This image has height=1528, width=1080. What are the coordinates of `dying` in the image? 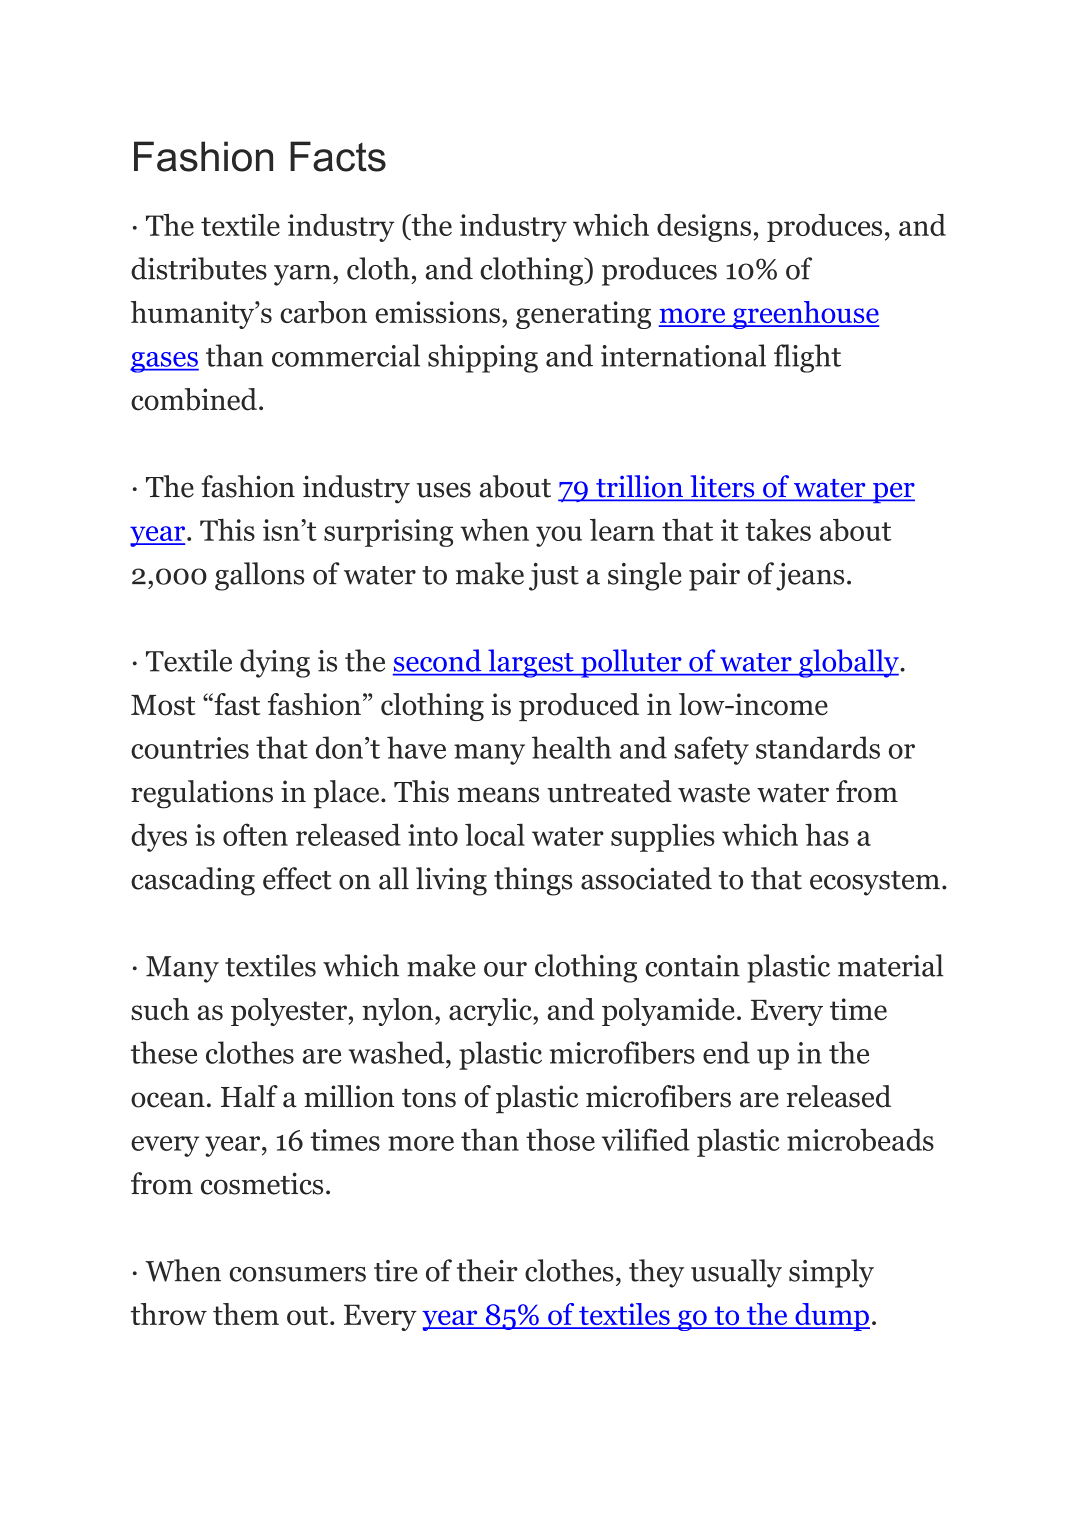 It's located at (275, 663).
